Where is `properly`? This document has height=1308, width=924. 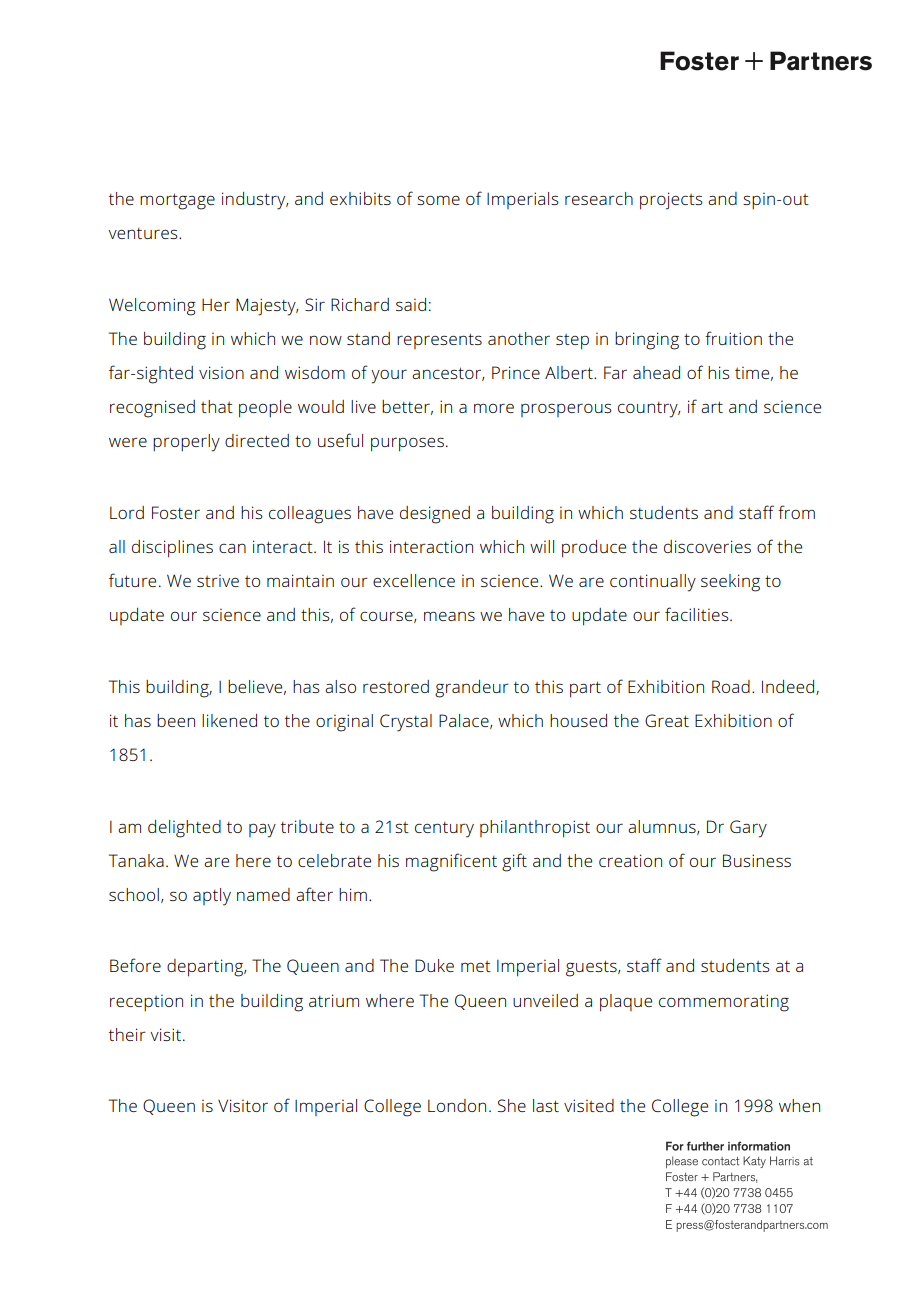 properly is located at coordinates (186, 443).
